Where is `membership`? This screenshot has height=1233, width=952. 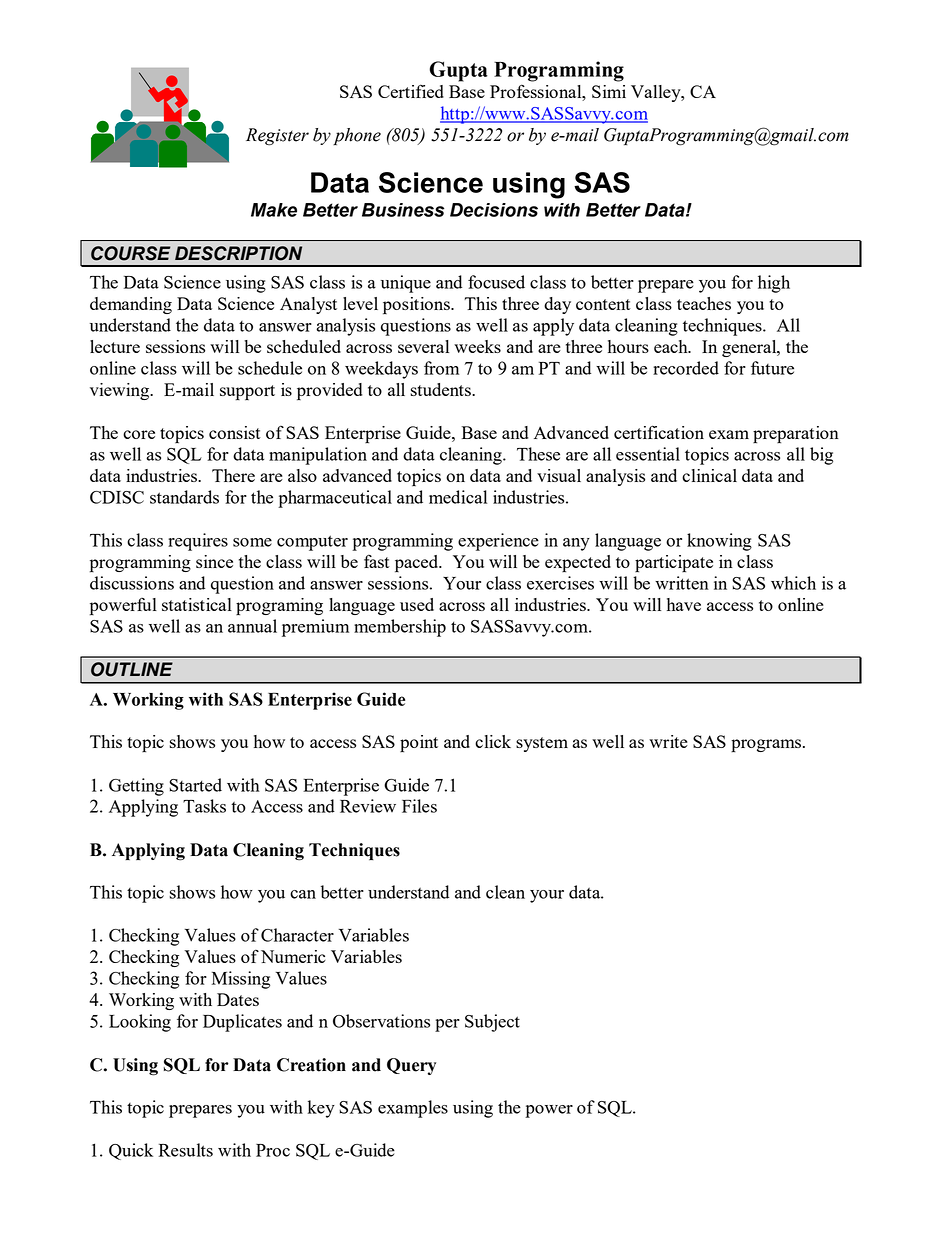 membership is located at coordinates (400, 628).
